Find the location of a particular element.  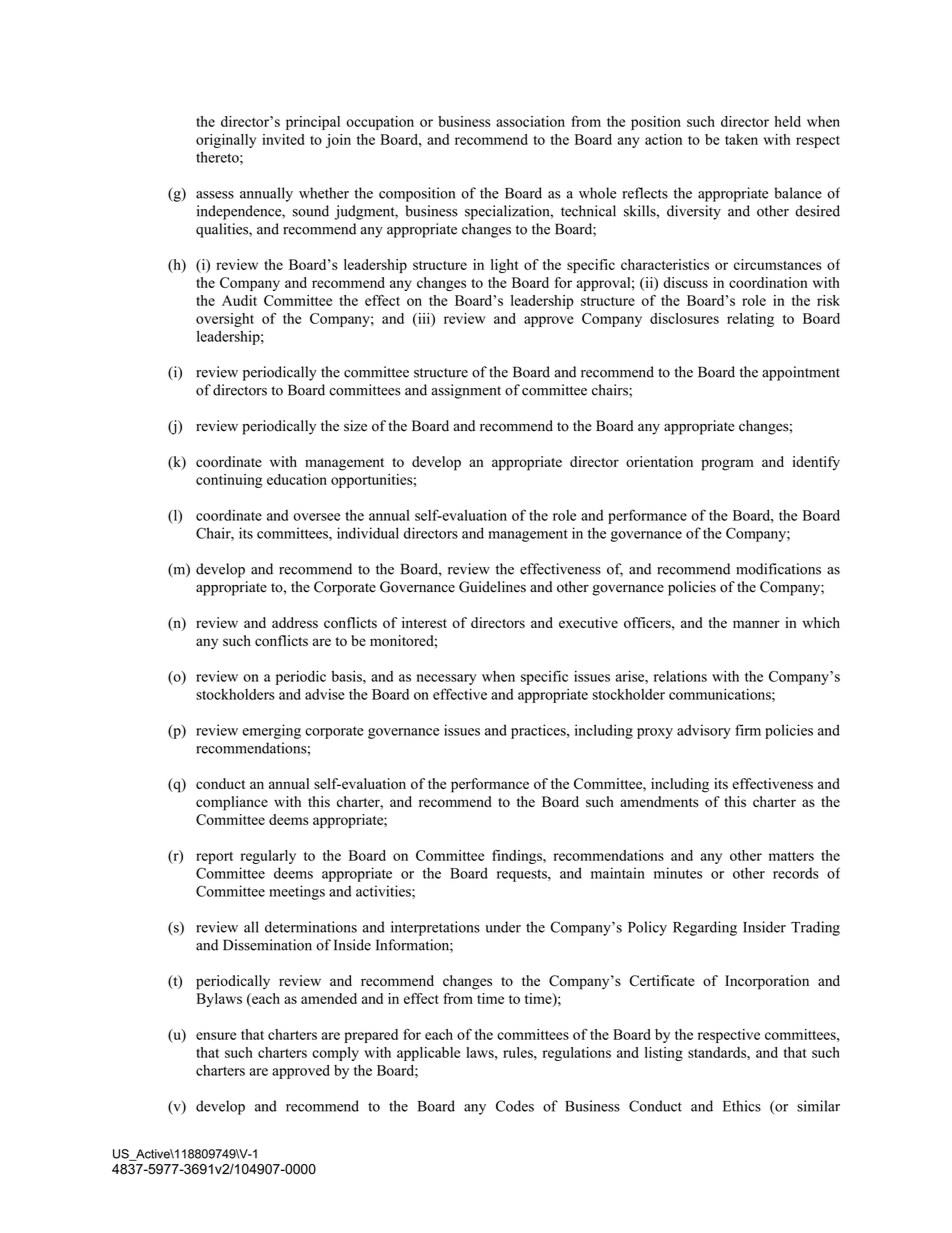

invited is located at coordinates (283, 139).
